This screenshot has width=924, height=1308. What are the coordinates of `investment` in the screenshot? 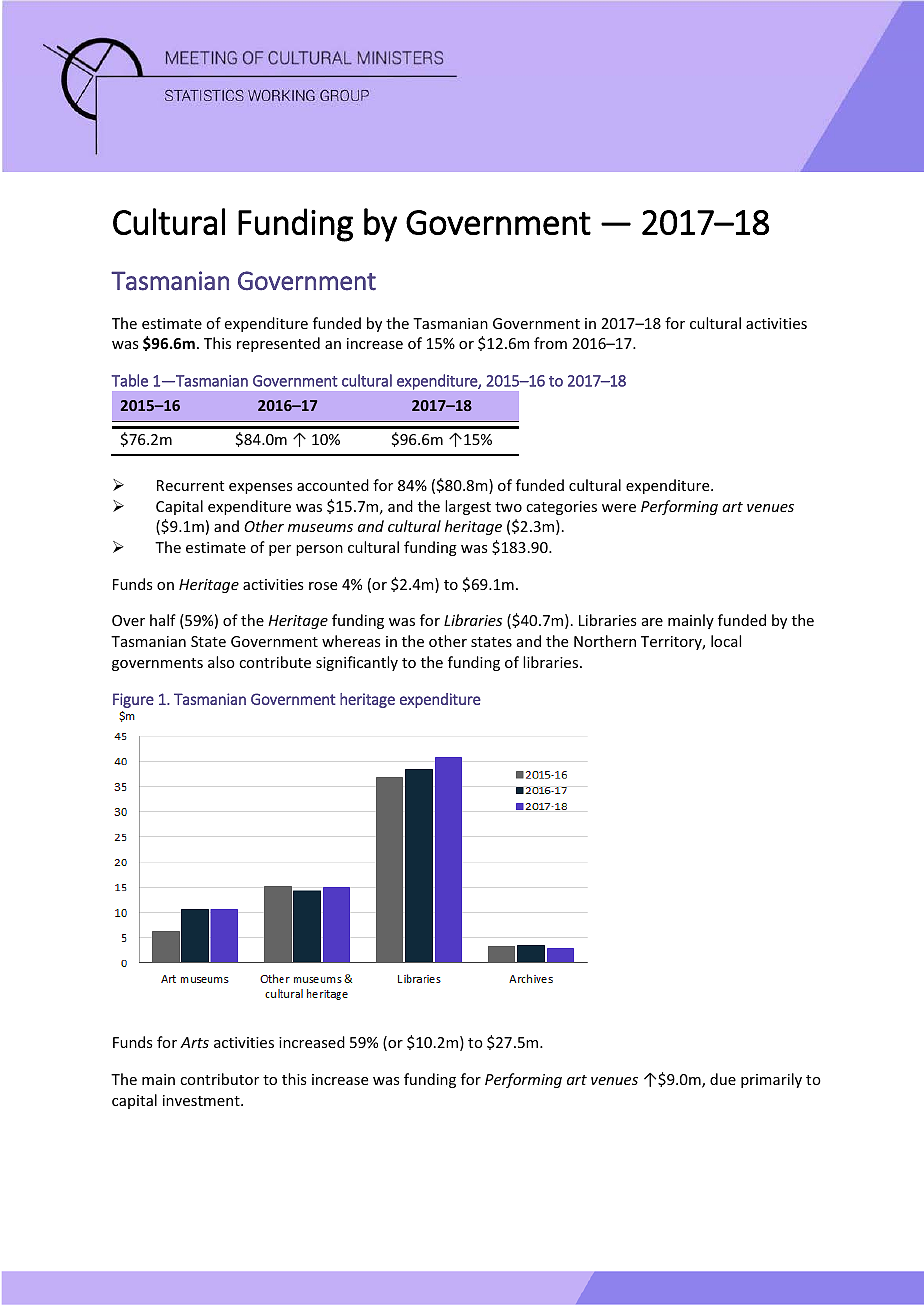 It's located at (202, 1100).
